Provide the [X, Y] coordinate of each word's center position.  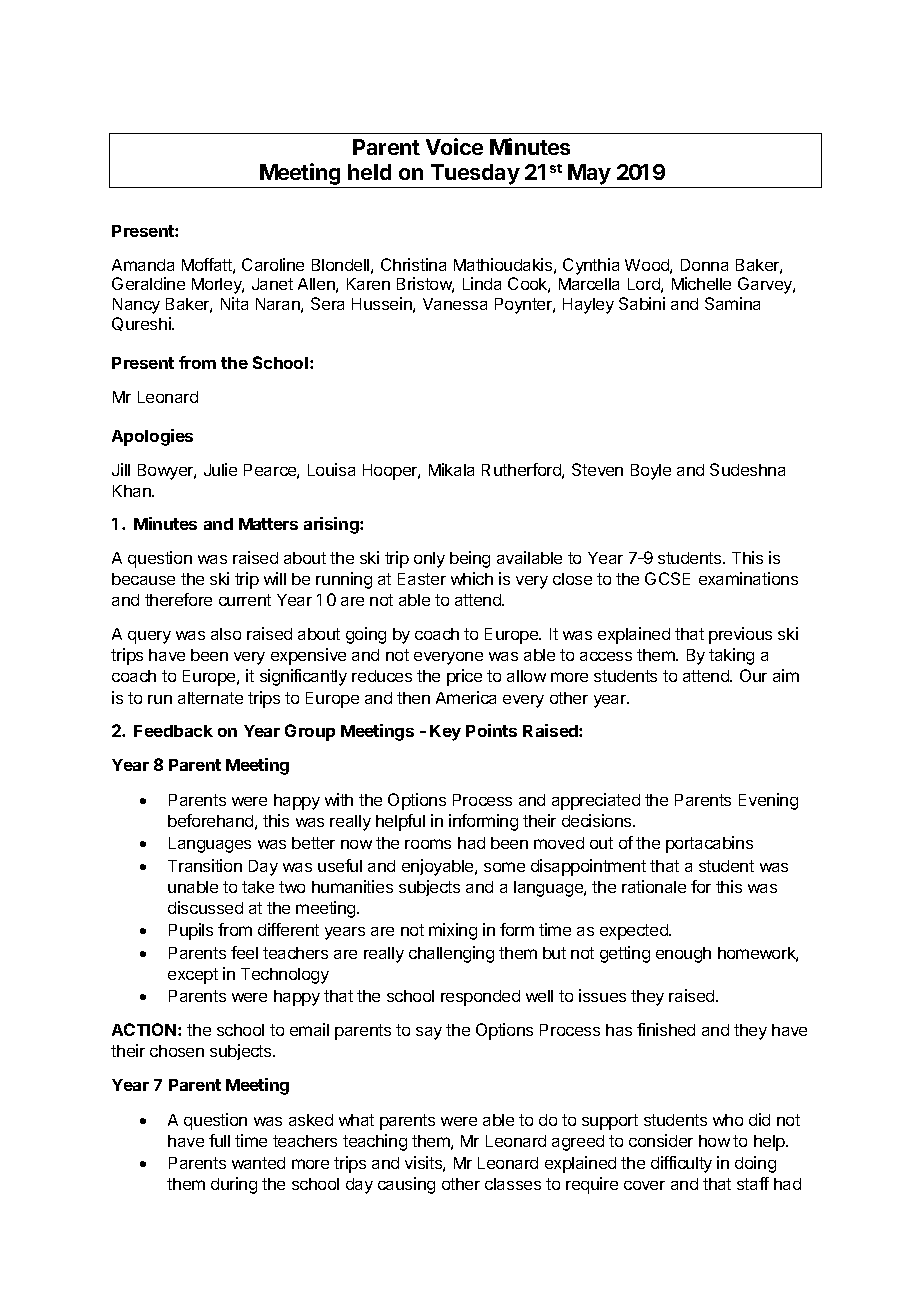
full [219, 1140]
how [714, 1141]
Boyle [651, 472]
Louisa [331, 469]
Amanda [143, 265]
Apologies [152, 437]
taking [731, 656]
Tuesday [475, 176]
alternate [210, 698]
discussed [205, 907]
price [464, 677]
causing [406, 1185]
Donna [704, 265]
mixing [453, 931]
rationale [654, 886]
